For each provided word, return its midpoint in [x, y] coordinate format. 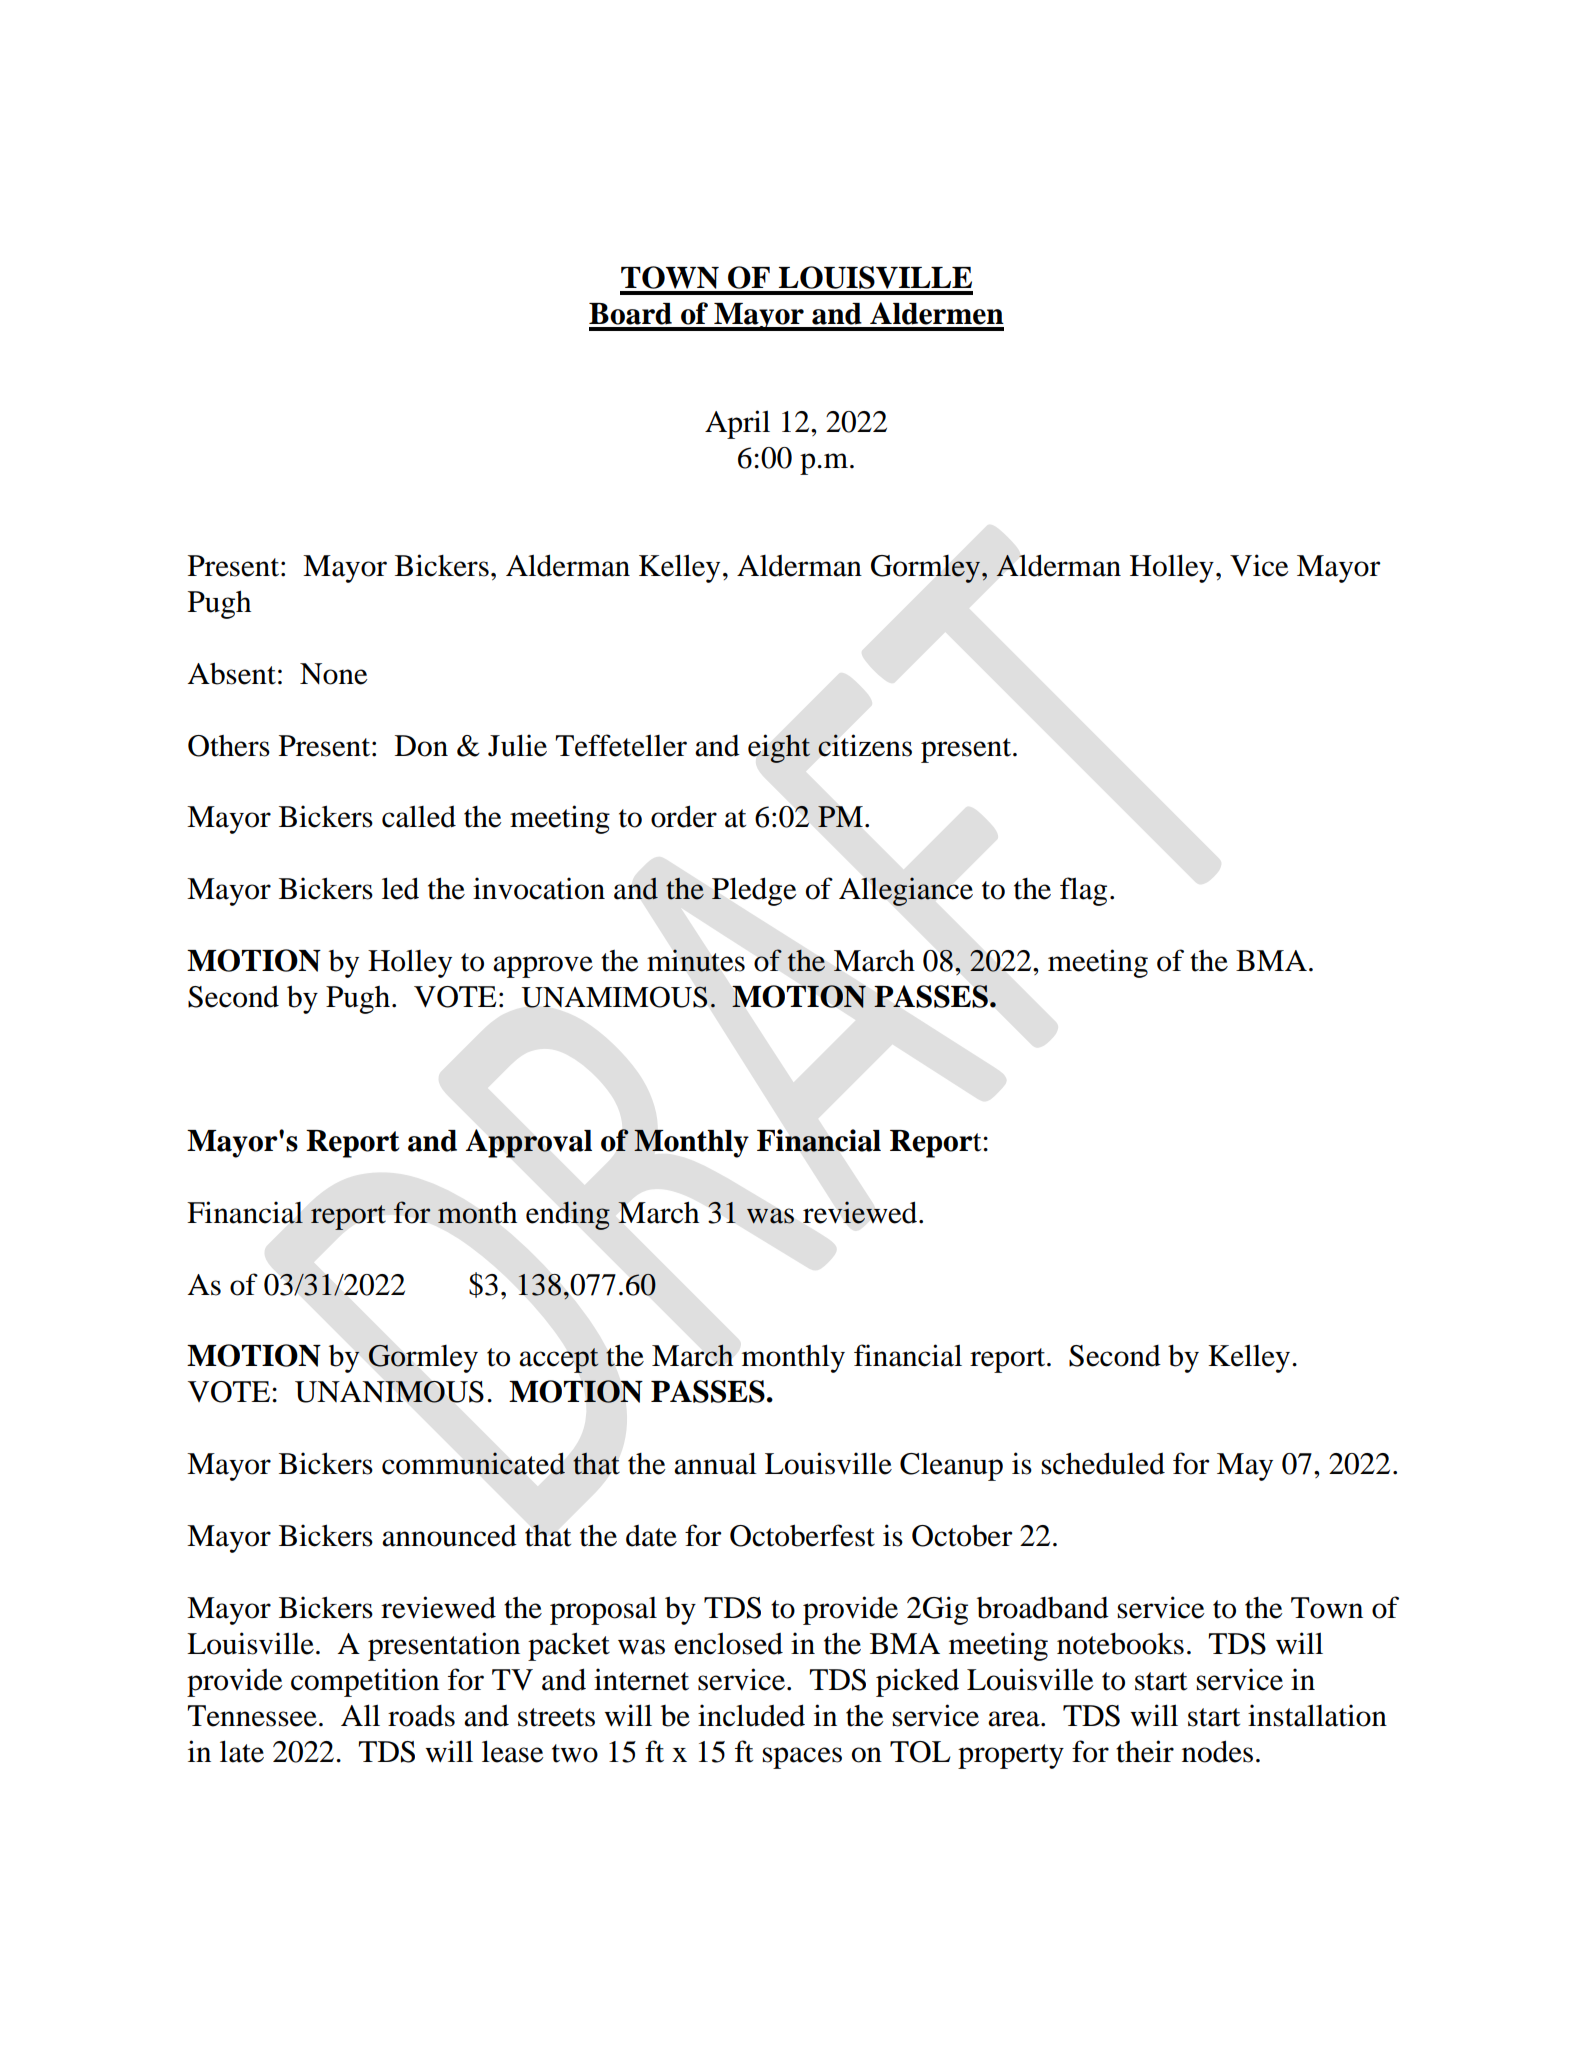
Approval [529, 1143]
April [737, 424]
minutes [696, 960]
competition [365, 1682]
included [751, 1715]
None [334, 674]
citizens [865, 745]
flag [1083, 891]
